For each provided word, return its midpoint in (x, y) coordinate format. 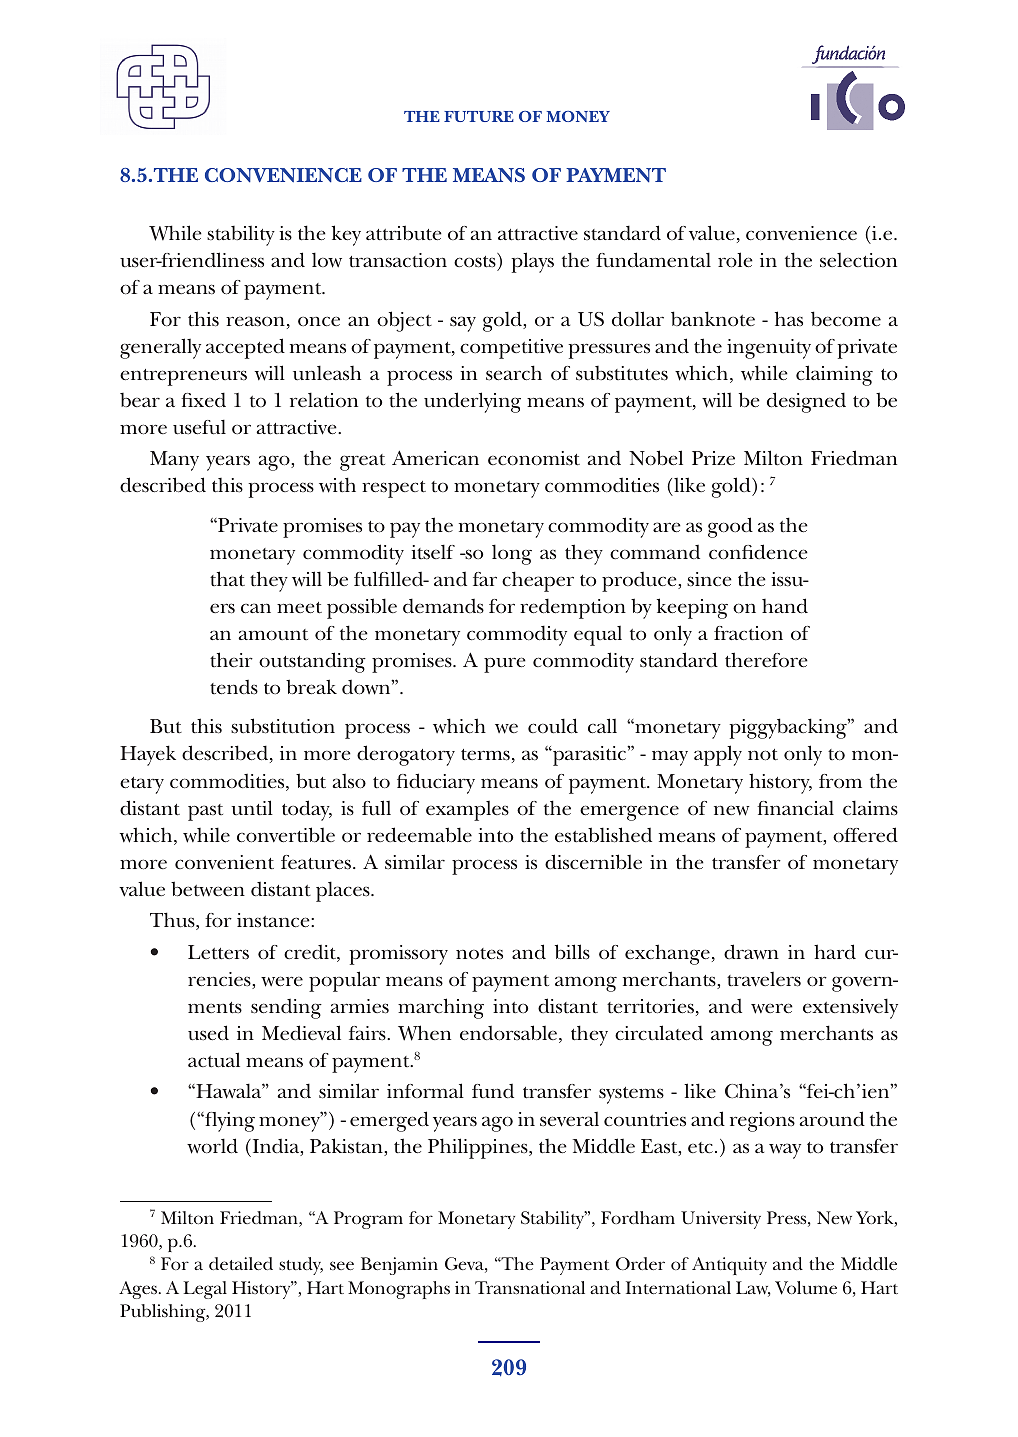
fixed (203, 399)
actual (214, 1059)
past (205, 812)
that (227, 579)
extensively (850, 1008)
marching (441, 1008)
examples (467, 811)
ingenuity (769, 349)
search (514, 373)
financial (795, 807)
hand (785, 605)
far (485, 579)
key (346, 235)
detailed (241, 1263)
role (735, 260)
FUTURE (479, 116)
